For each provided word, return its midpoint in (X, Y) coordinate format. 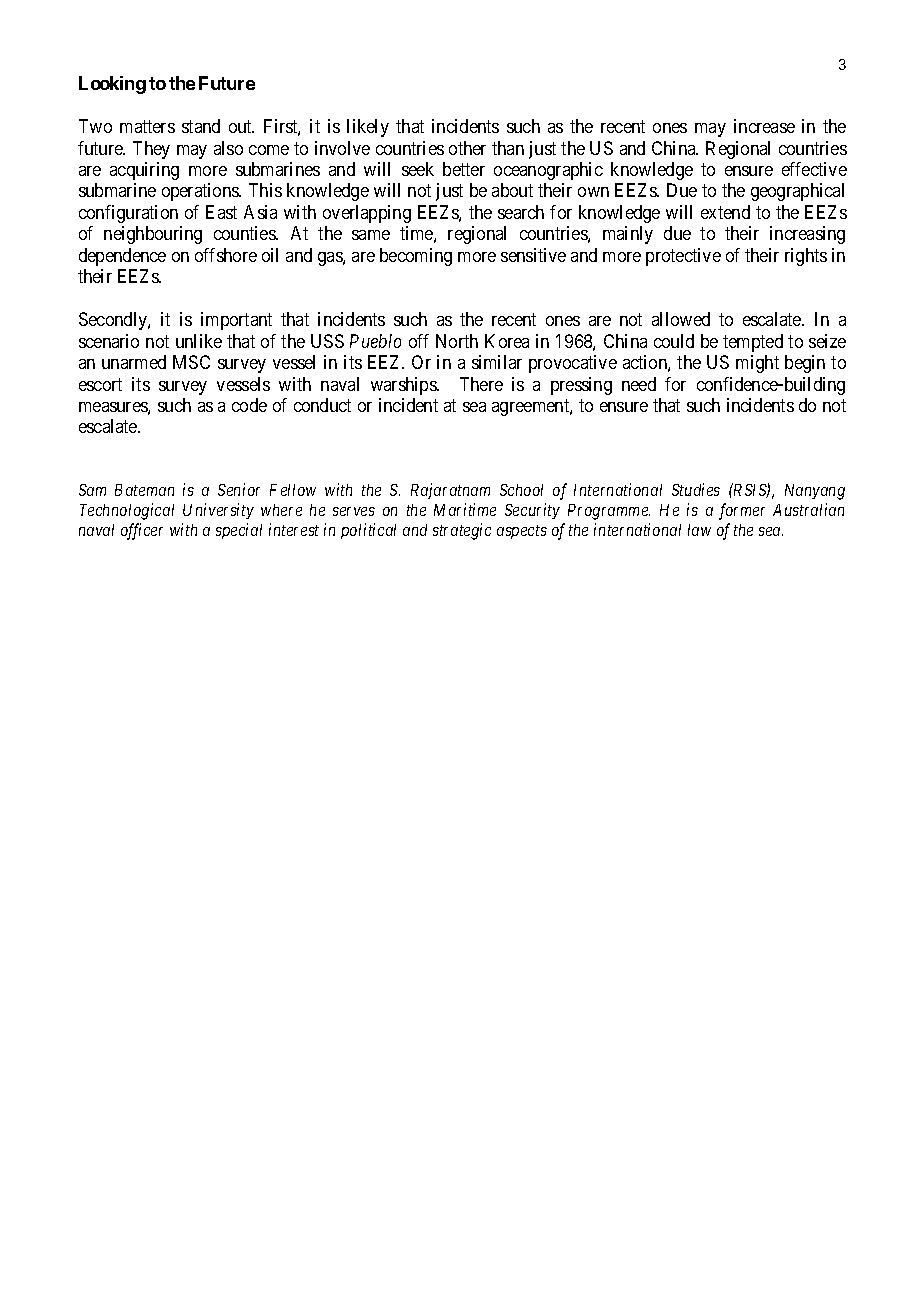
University (218, 511)
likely (368, 128)
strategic (462, 531)
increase (764, 126)
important (236, 321)
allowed (681, 319)
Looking (112, 85)
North (457, 341)
